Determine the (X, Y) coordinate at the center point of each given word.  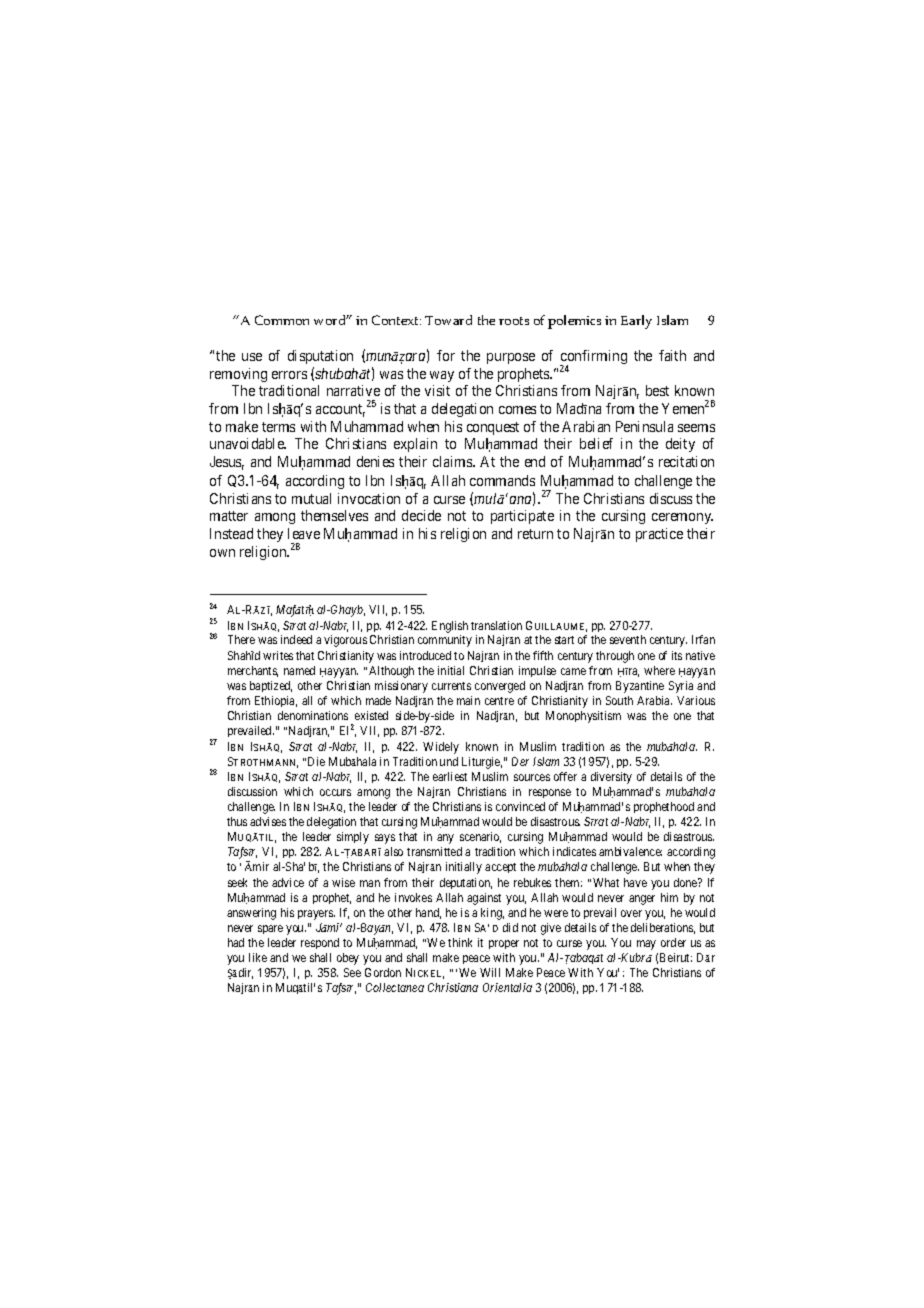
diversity (611, 778)
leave (304, 533)
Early (636, 322)
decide (421, 515)
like (258, 957)
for (446, 355)
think (460, 942)
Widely (441, 748)
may (646, 945)
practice (659, 535)
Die (316, 761)
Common (282, 320)
